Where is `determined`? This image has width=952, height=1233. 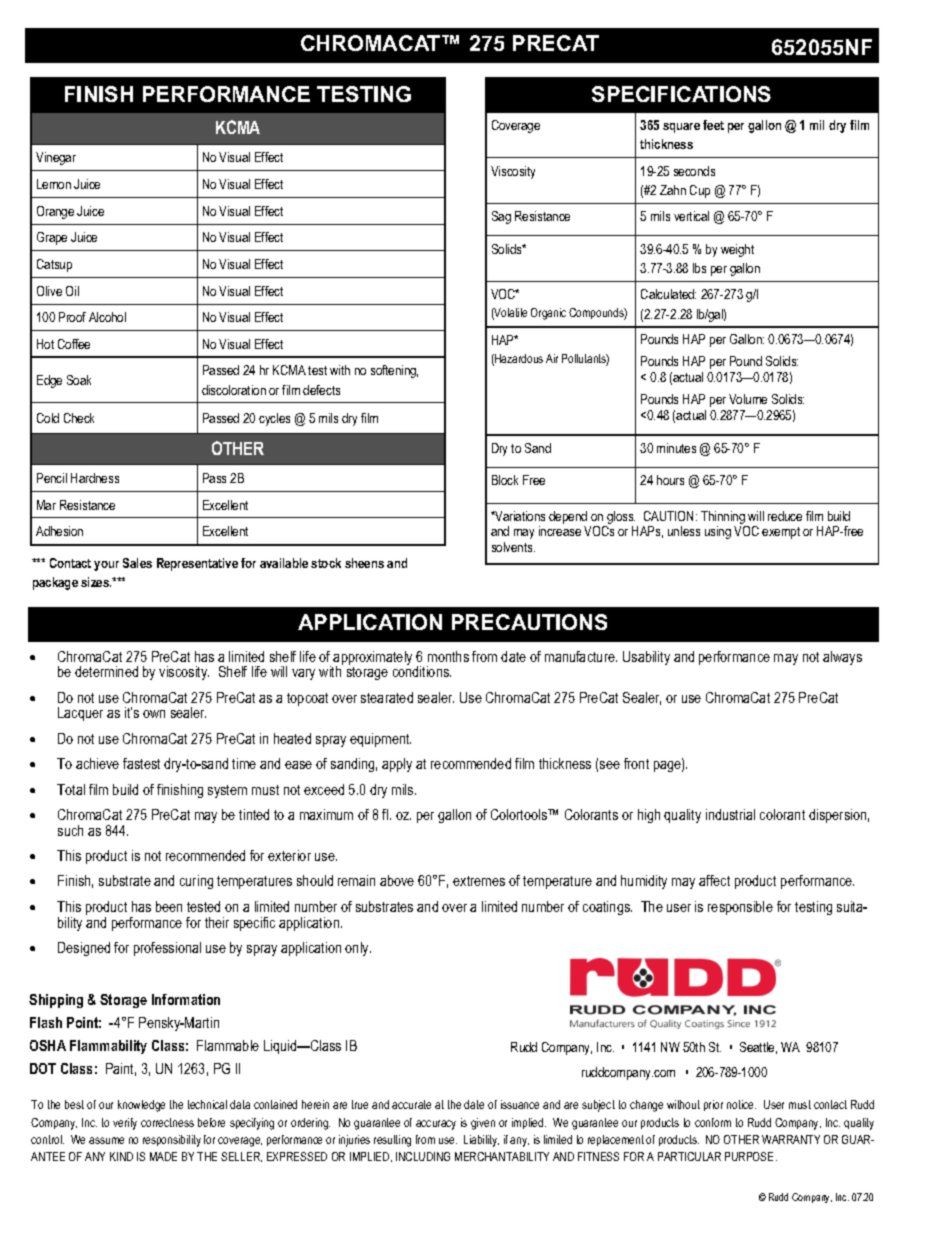
determined is located at coordinates (106, 671).
